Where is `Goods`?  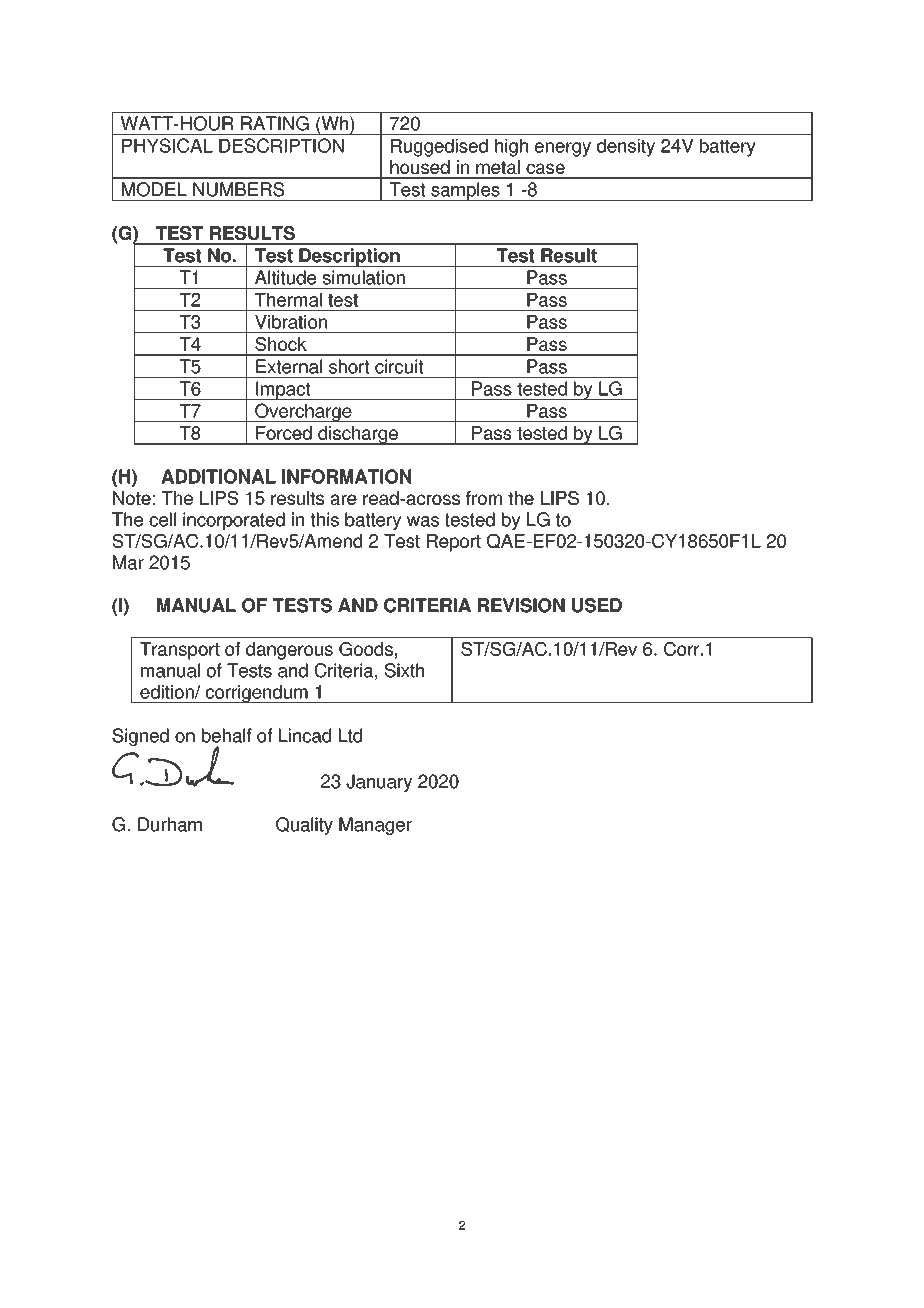
Goods is located at coordinates (366, 649).
